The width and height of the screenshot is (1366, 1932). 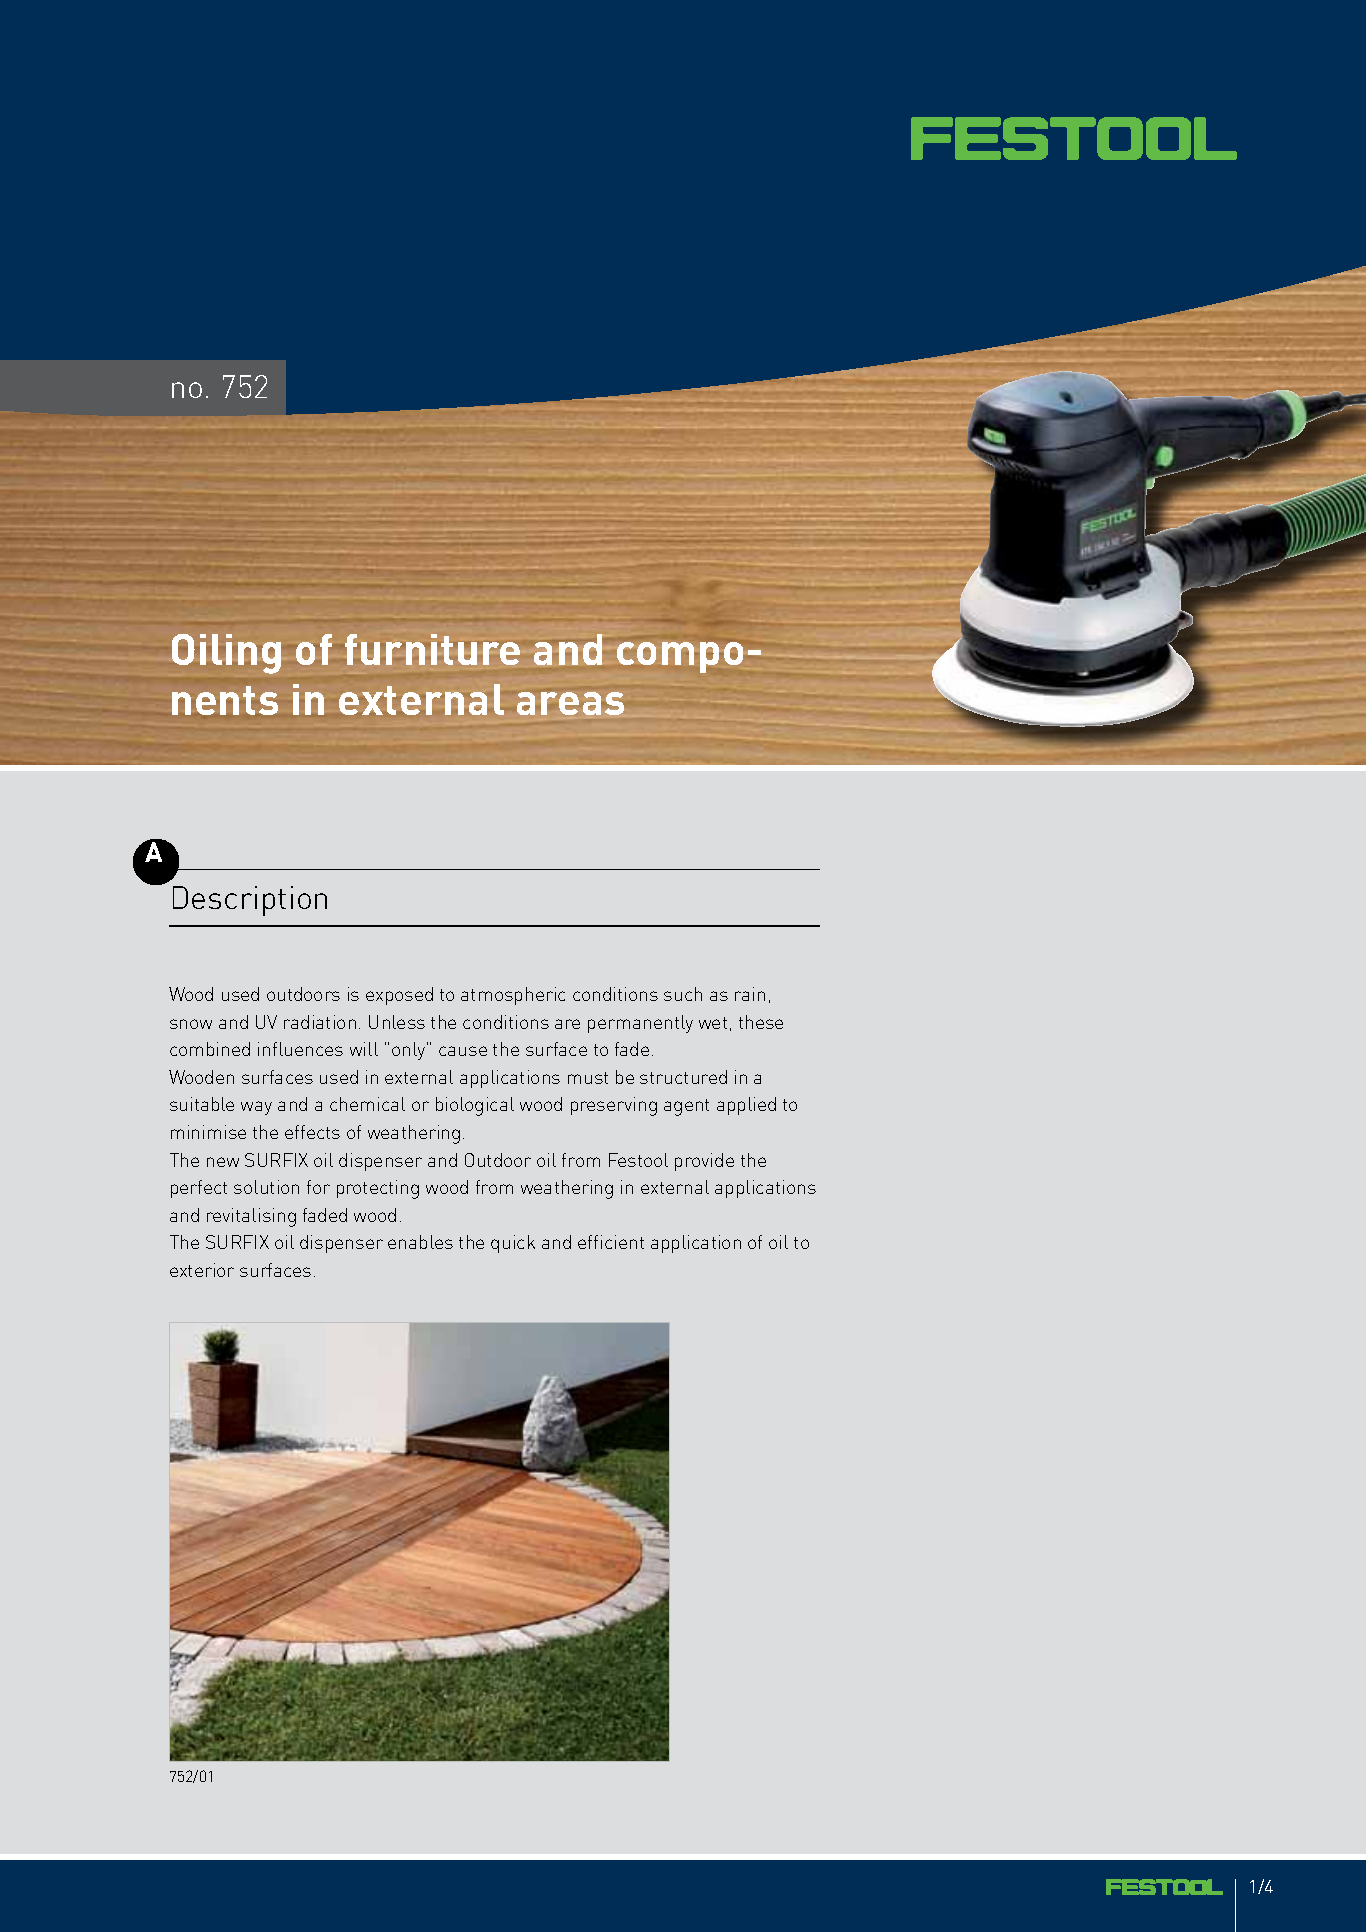 I want to click on Oiling, so click(x=226, y=654).
